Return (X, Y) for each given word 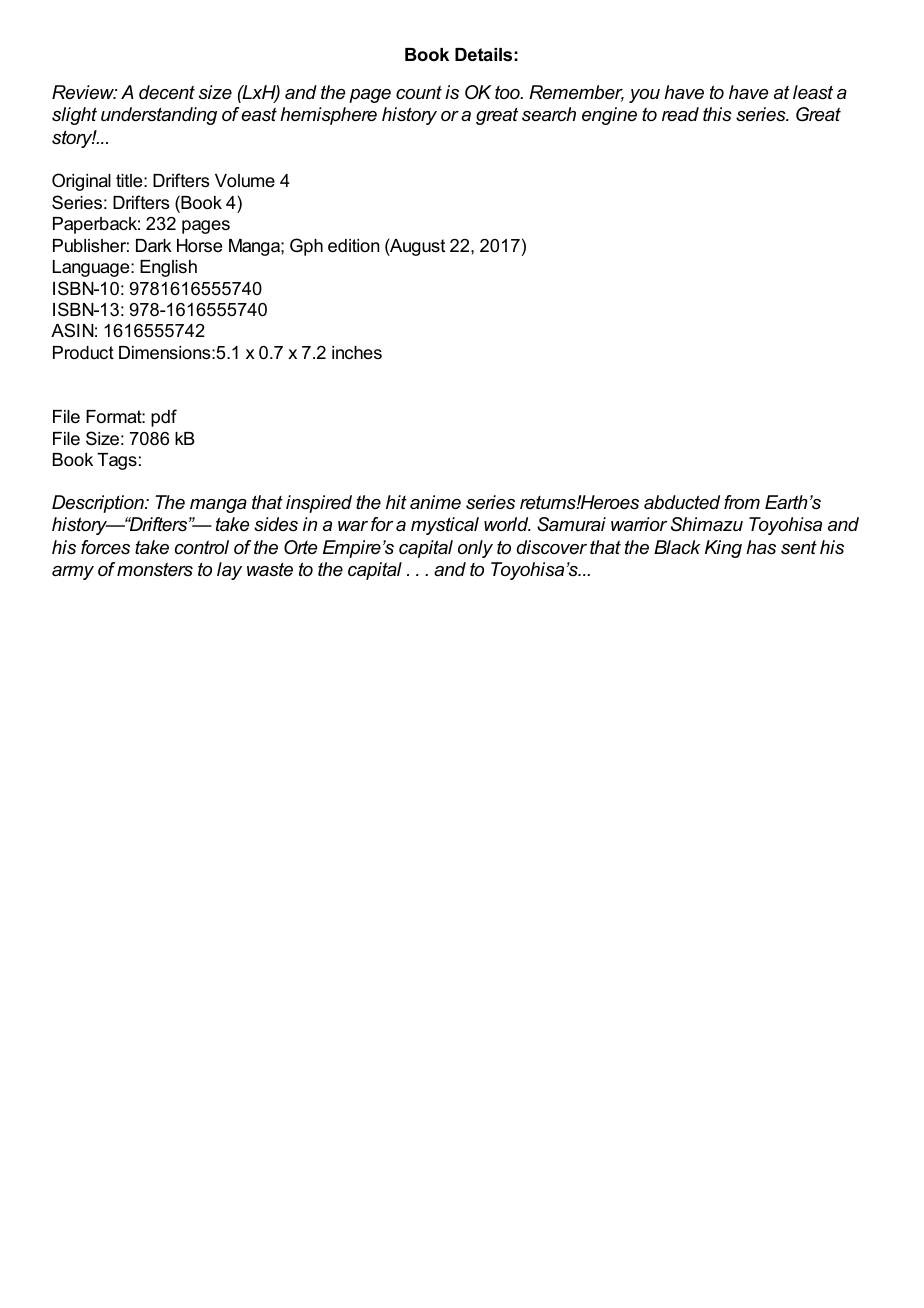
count (419, 92)
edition (353, 246)
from (742, 502)
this (717, 114)
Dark (154, 246)
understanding (159, 116)
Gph (306, 247)
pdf (164, 418)
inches (357, 352)
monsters (155, 569)
